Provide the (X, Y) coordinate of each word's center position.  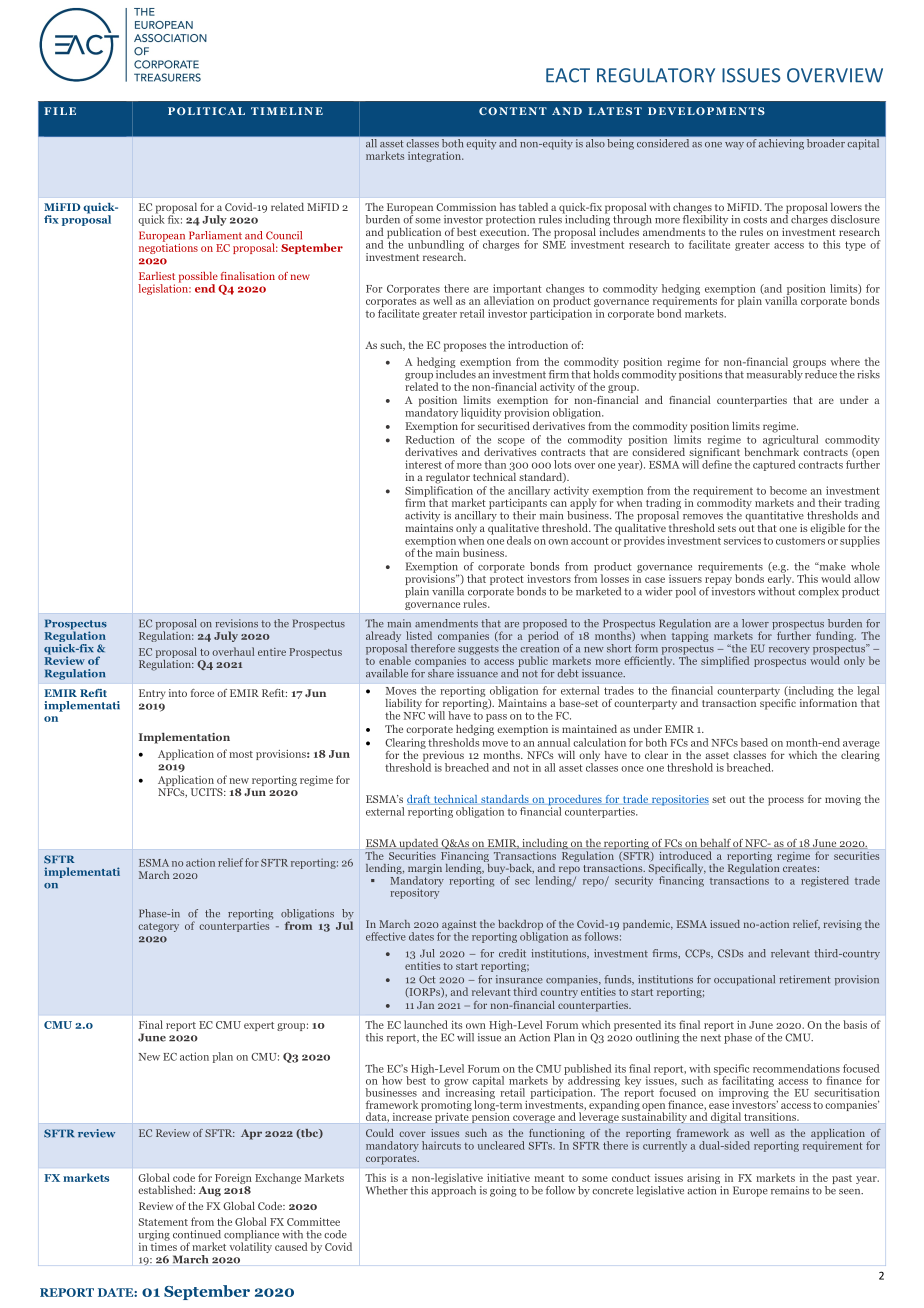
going (503, 1191)
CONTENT (513, 111)
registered (825, 881)
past (842, 1179)
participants (518, 504)
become (788, 490)
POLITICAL (206, 111)
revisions (236, 623)
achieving (781, 144)
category (158, 927)
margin (425, 870)
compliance (251, 1236)
